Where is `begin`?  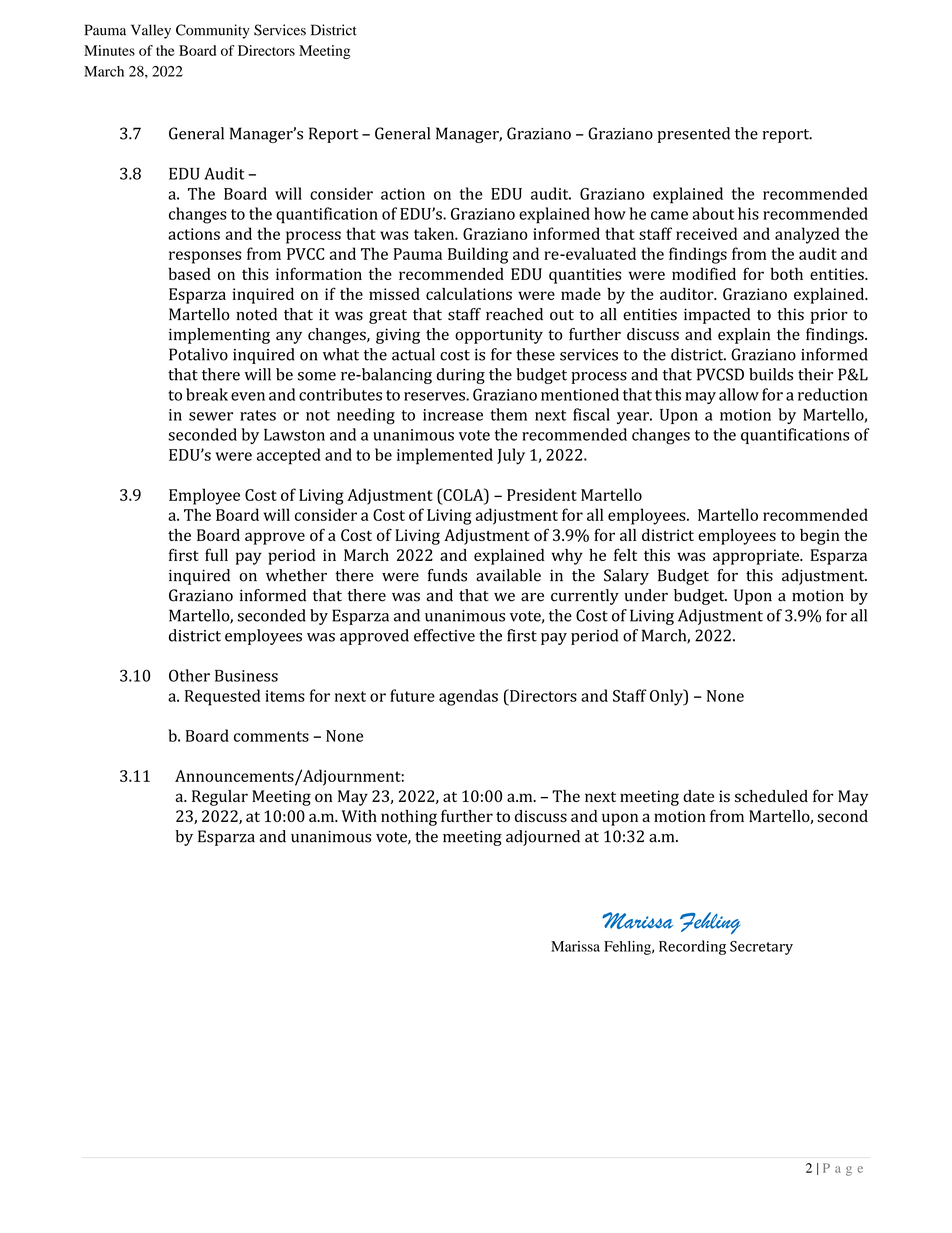 begin is located at coordinates (820, 537).
